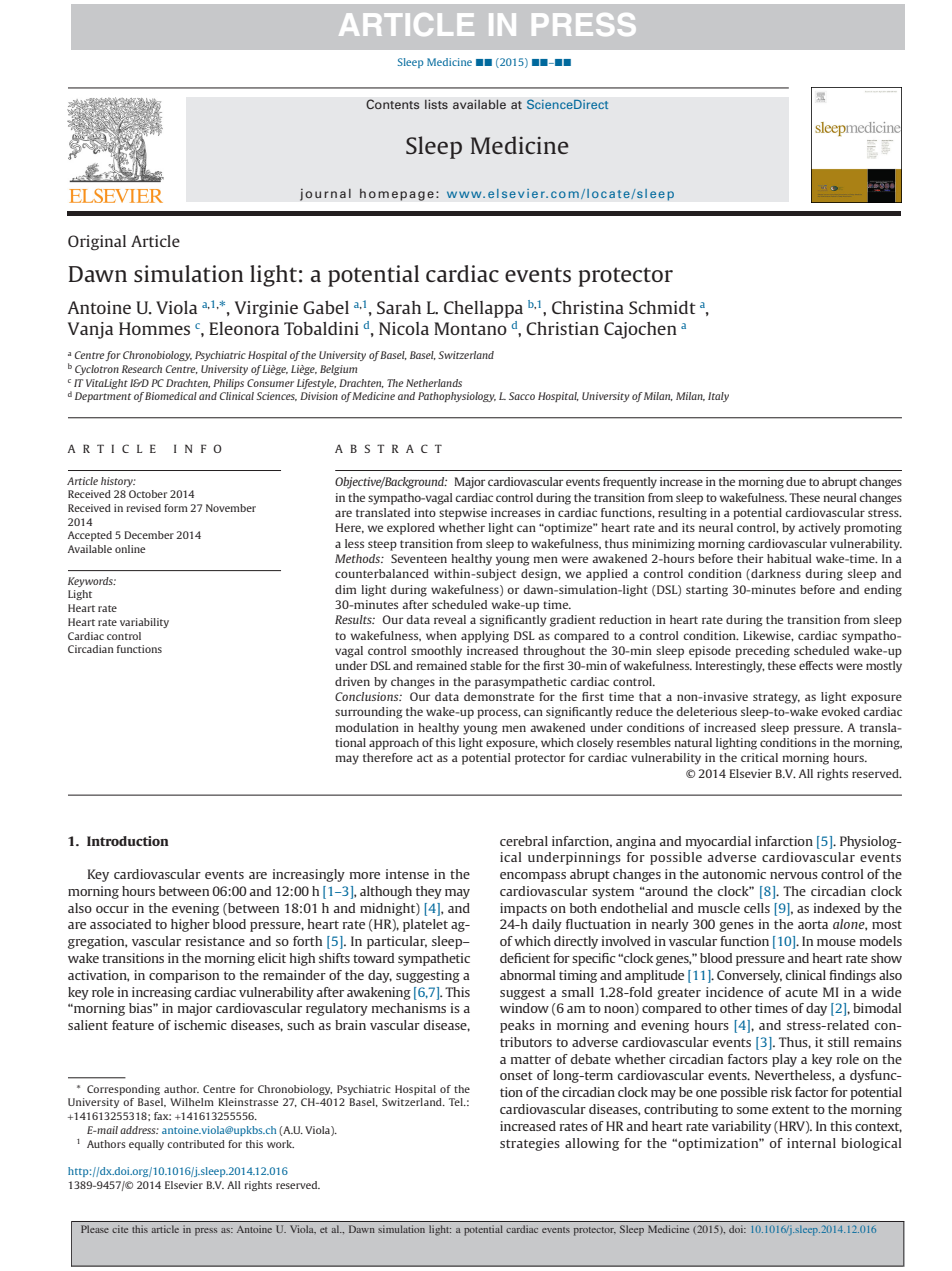 The width and height of the image is (952, 1271). Describe the element at coordinates (228, 384) in the image. I see `Philips` at that location.
